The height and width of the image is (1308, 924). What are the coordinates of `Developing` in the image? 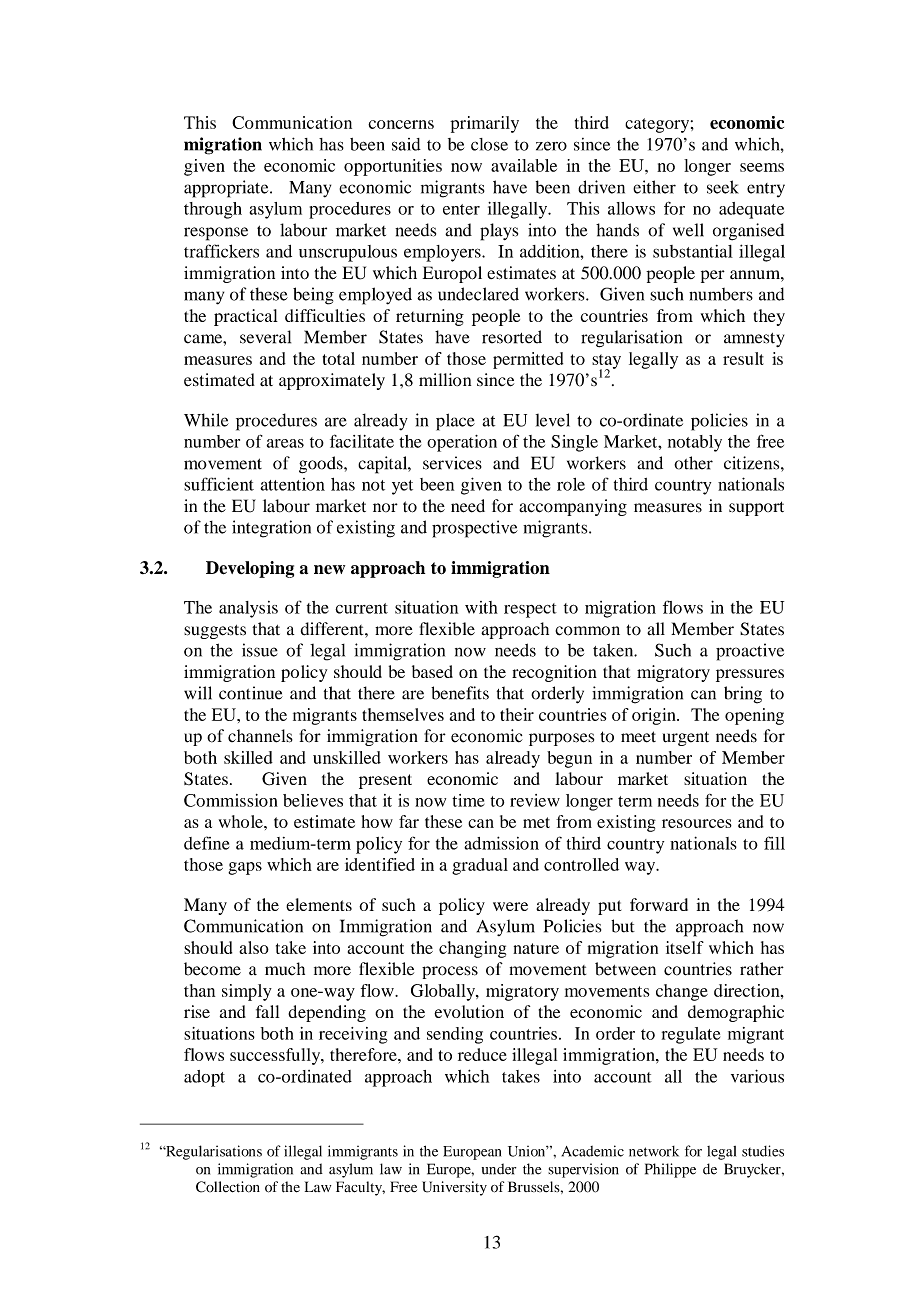 It's located at (250, 569).
